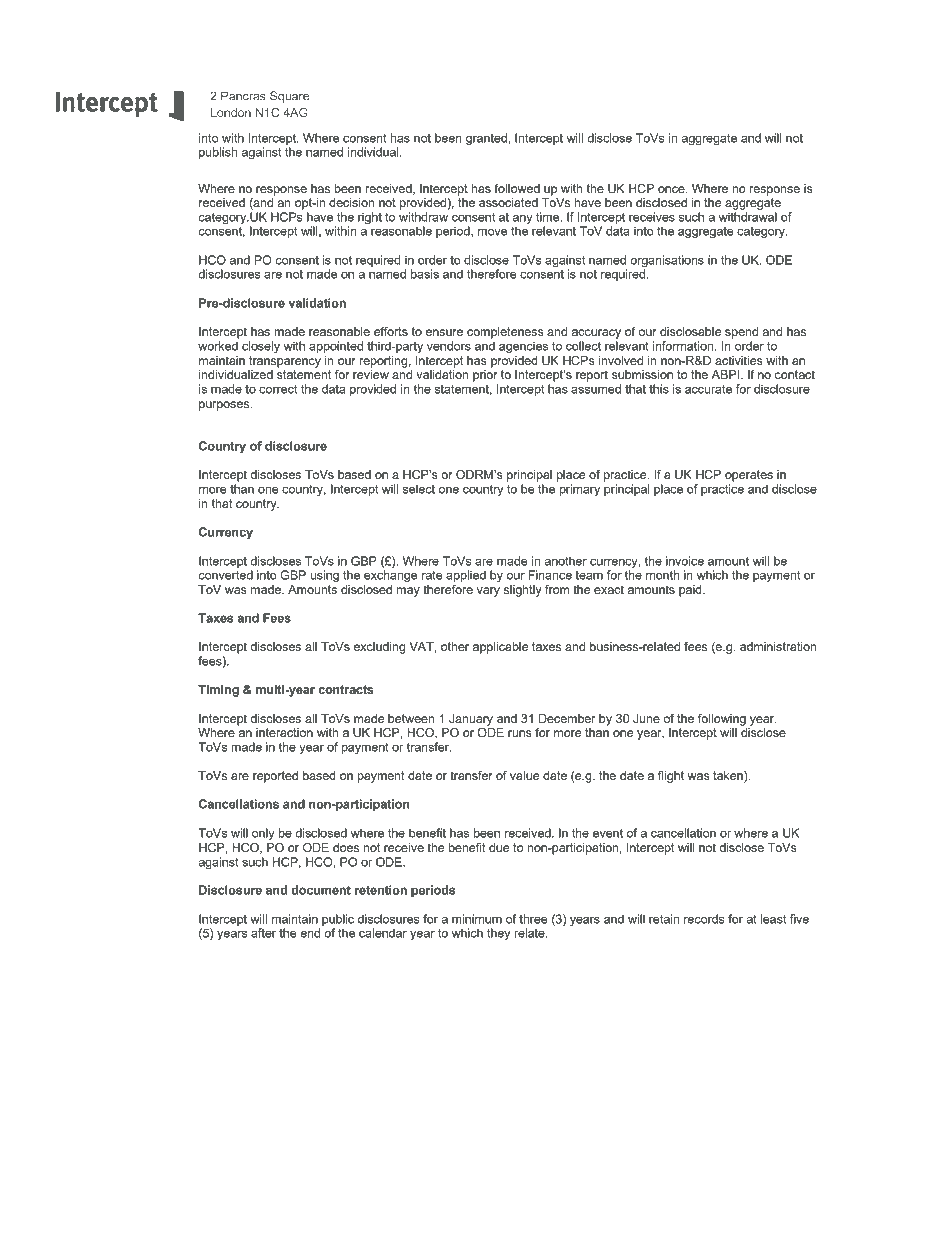  Describe the element at coordinates (685, 561) in the screenshot. I see `invoice` at that location.
